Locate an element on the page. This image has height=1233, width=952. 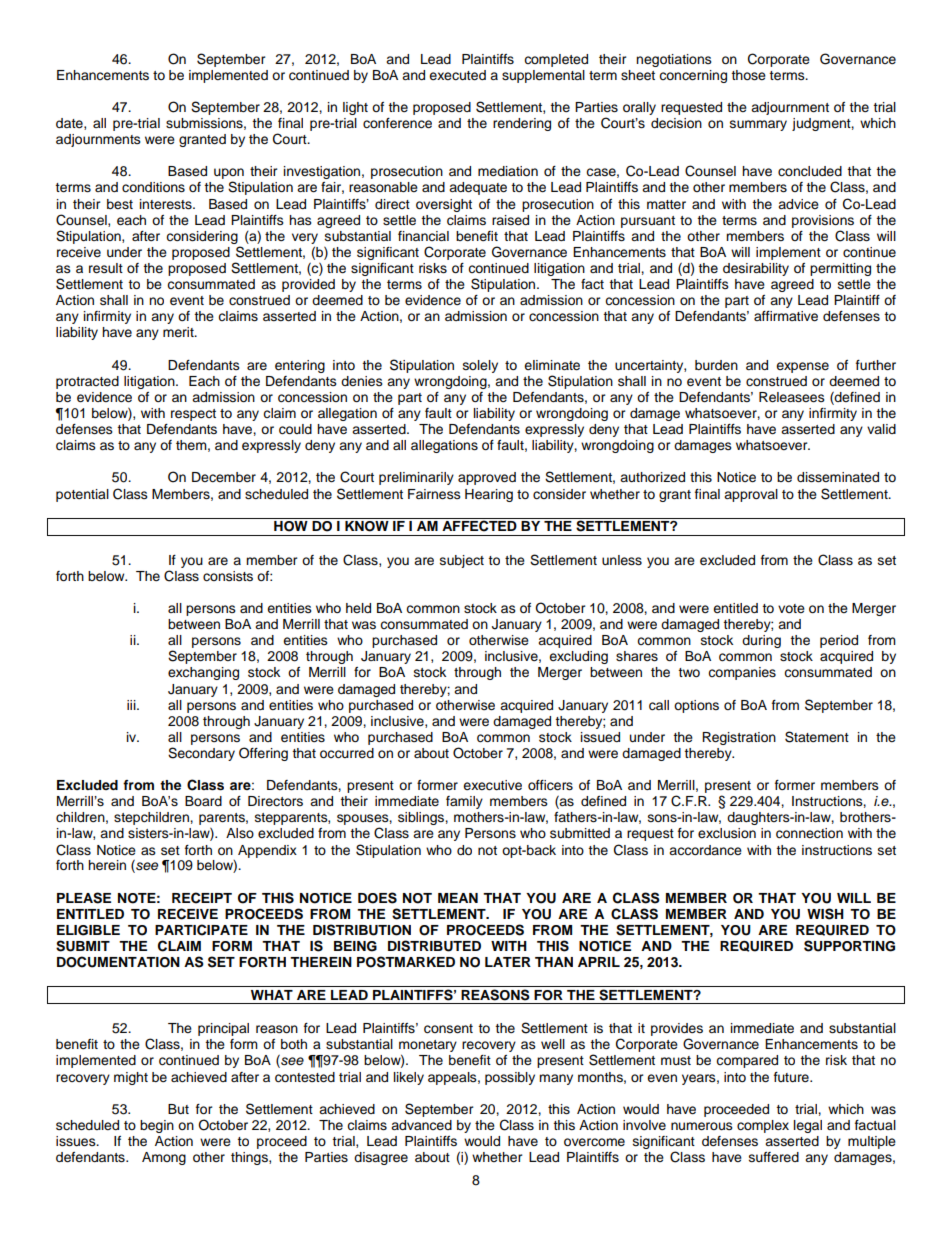
those is located at coordinates (748, 75).
